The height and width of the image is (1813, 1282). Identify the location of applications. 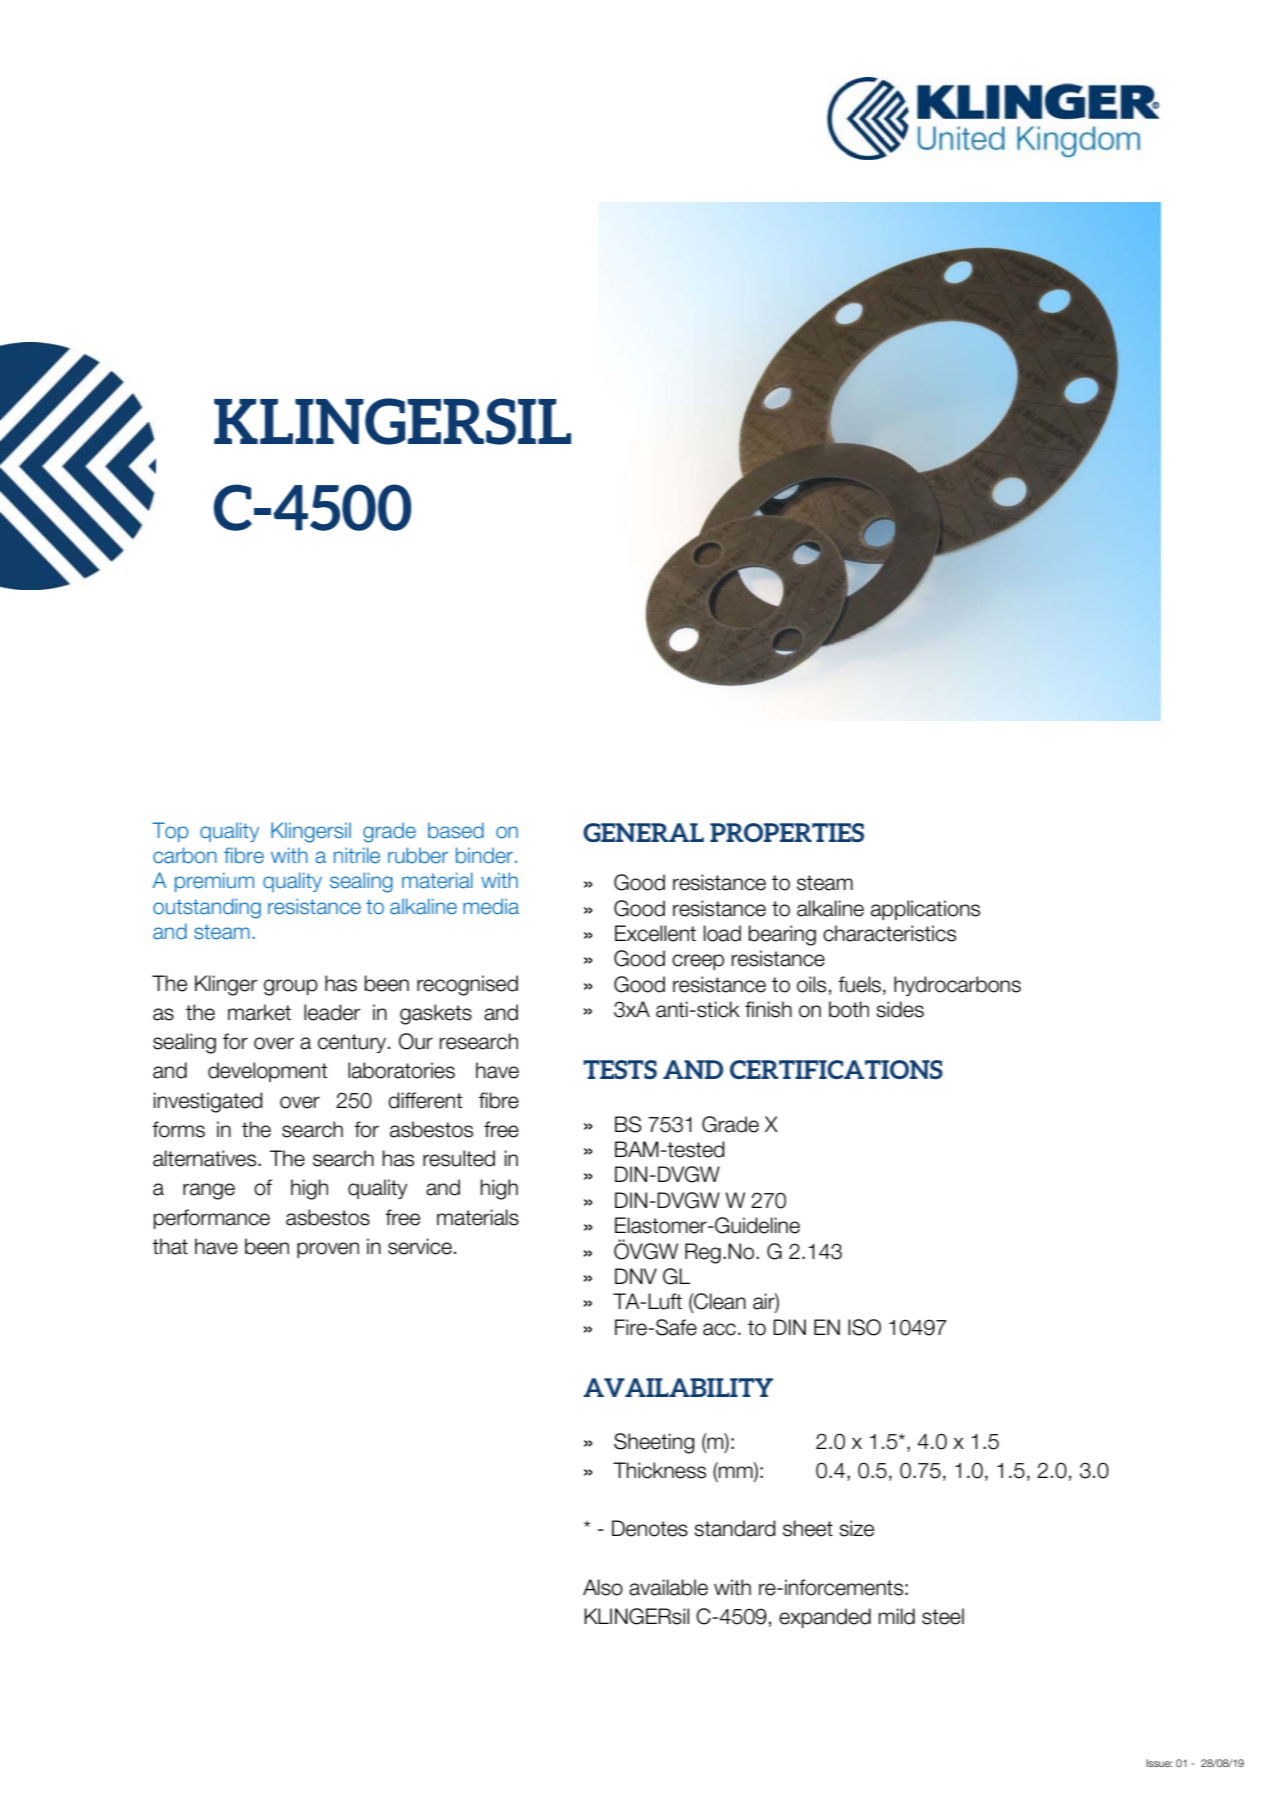
(925, 910).
